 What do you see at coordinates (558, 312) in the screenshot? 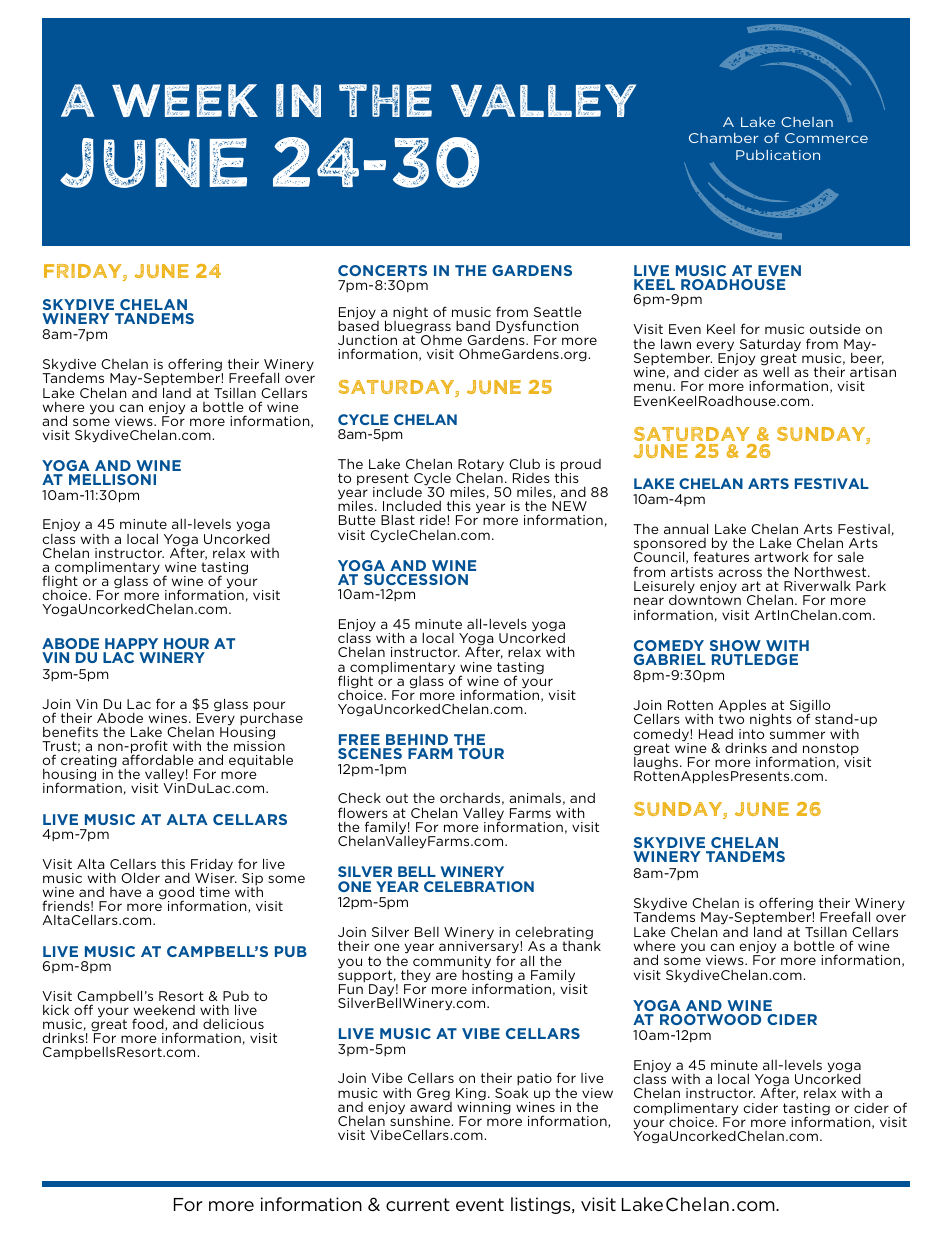
I see `Seattle` at bounding box center [558, 312].
